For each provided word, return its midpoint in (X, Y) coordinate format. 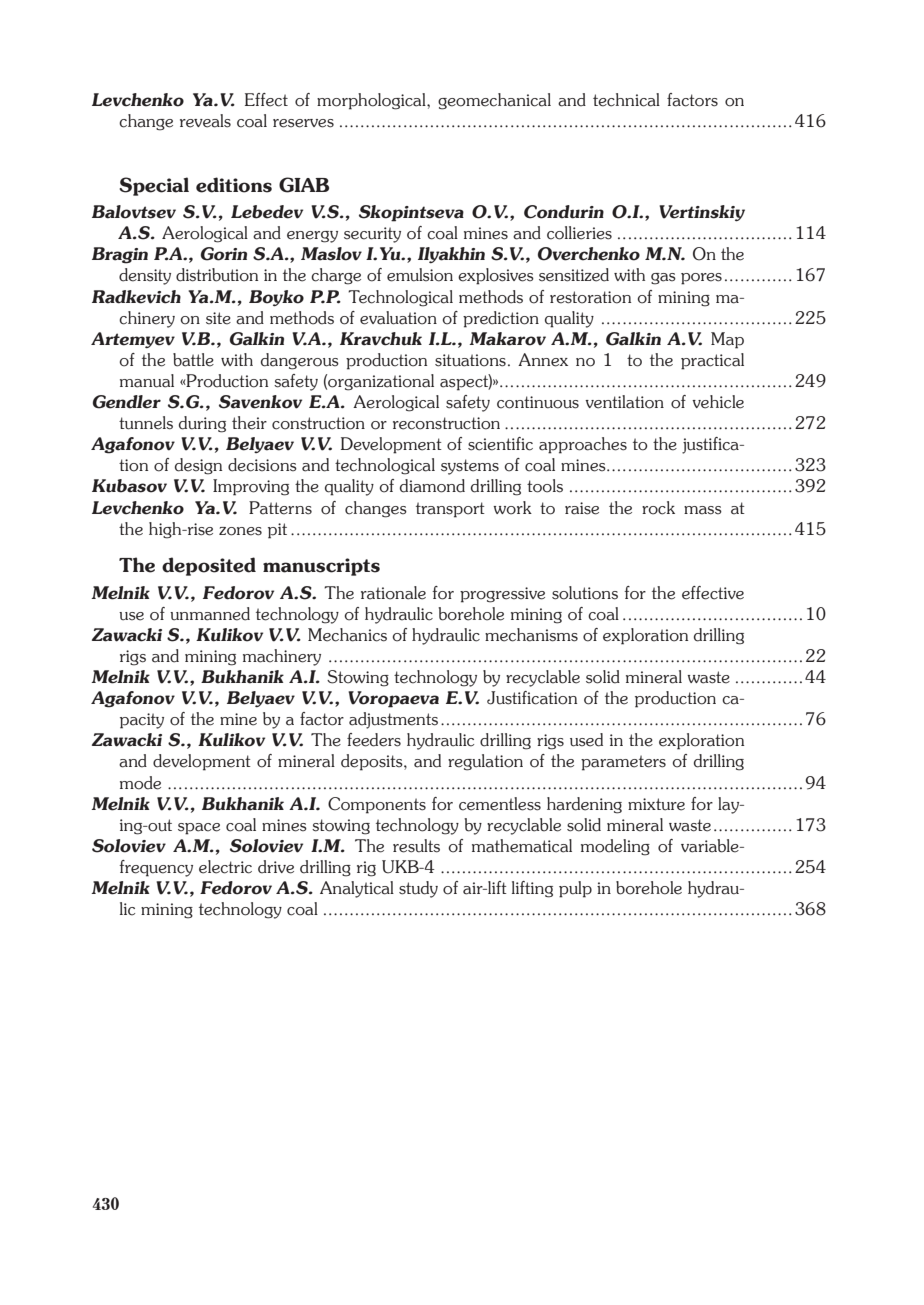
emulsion (420, 275)
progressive (502, 595)
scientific (500, 444)
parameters (623, 763)
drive (276, 867)
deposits (373, 762)
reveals (205, 121)
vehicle (718, 402)
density (145, 276)
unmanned (210, 614)
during (202, 424)
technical (626, 100)
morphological (372, 101)
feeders (374, 740)
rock (658, 508)
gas (663, 279)
